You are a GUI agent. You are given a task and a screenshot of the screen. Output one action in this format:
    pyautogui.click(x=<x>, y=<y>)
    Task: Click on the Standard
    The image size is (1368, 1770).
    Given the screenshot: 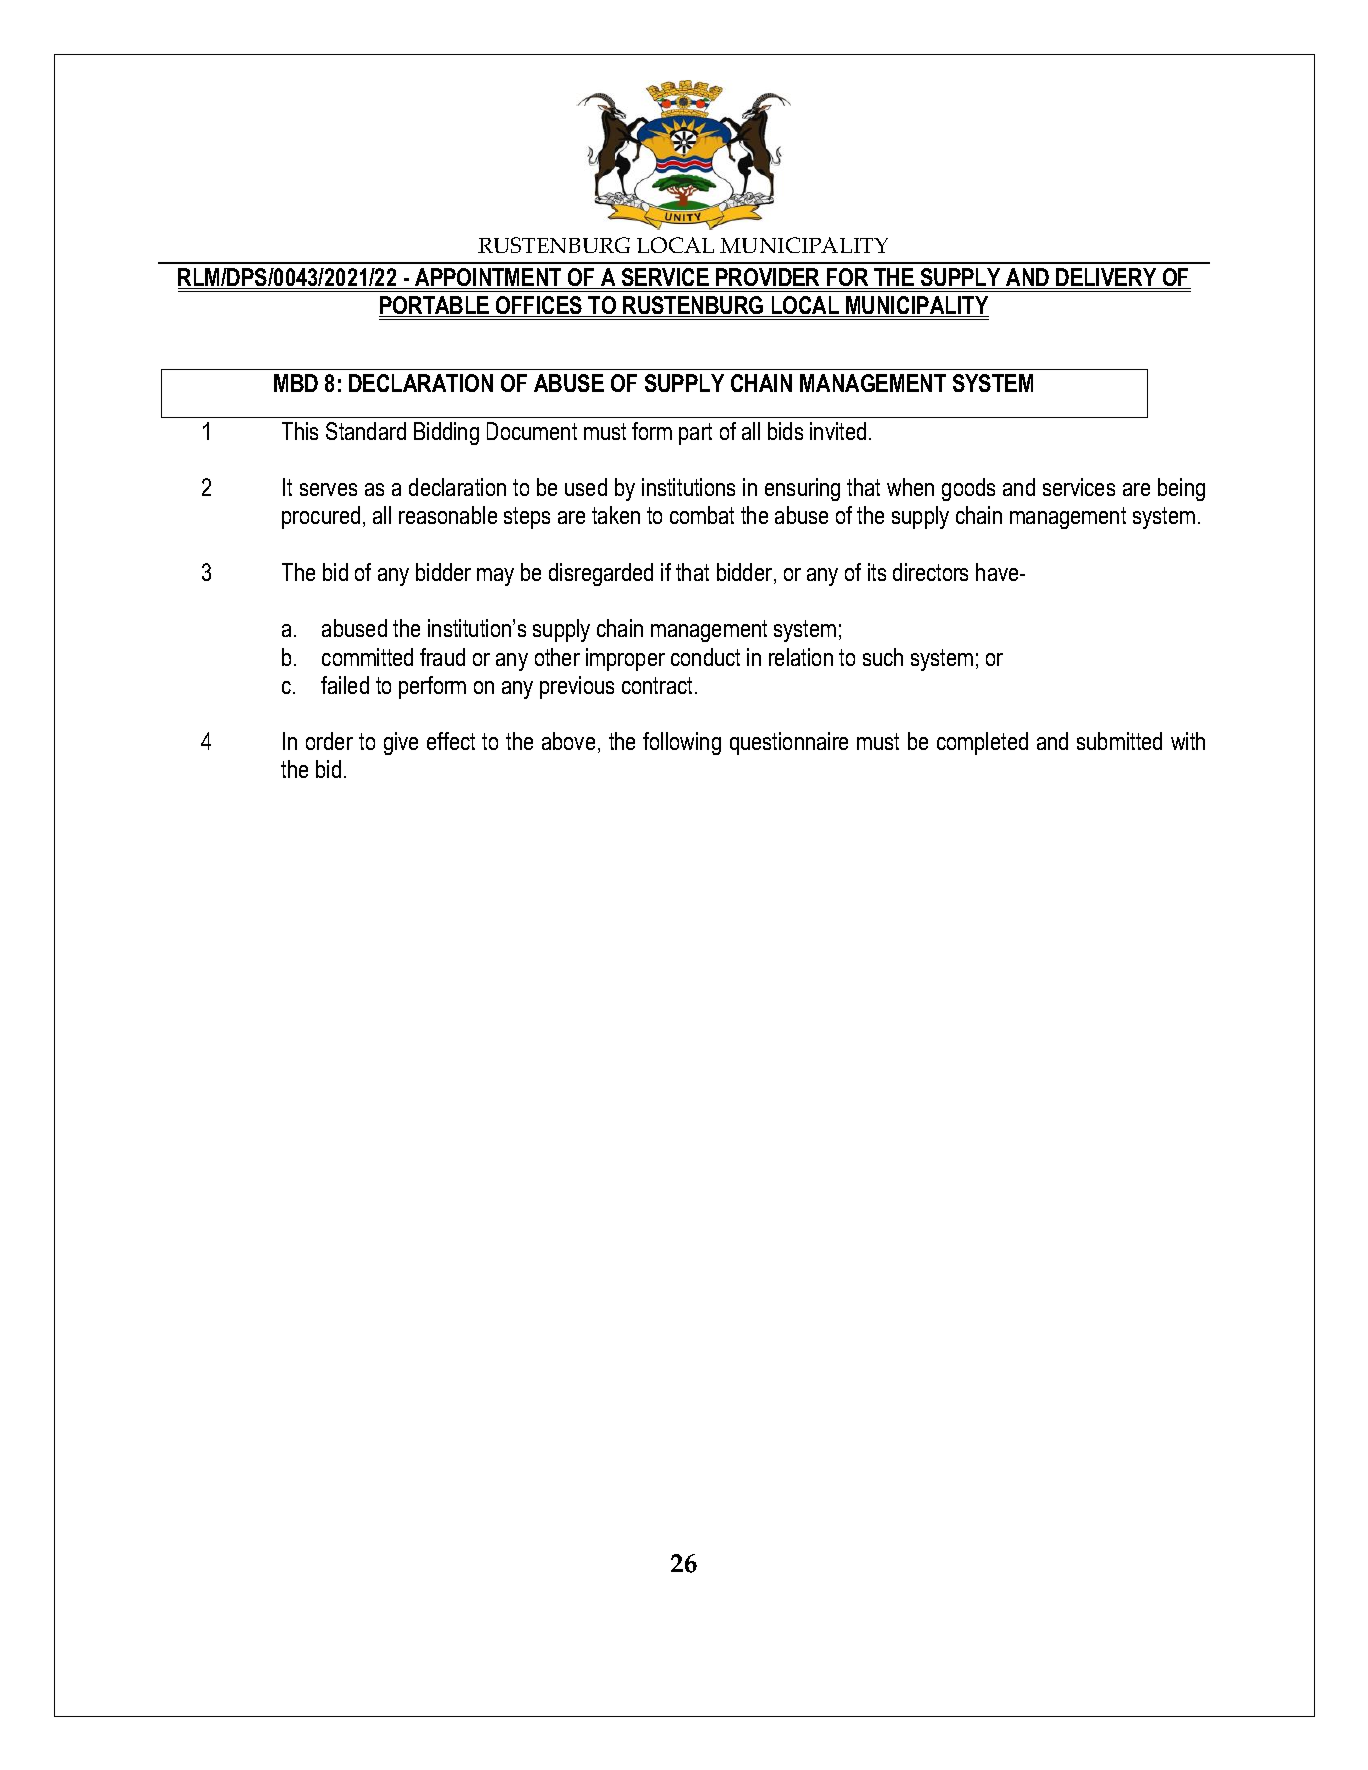 What is the action you would take?
    pyautogui.click(x=366, y=431)
